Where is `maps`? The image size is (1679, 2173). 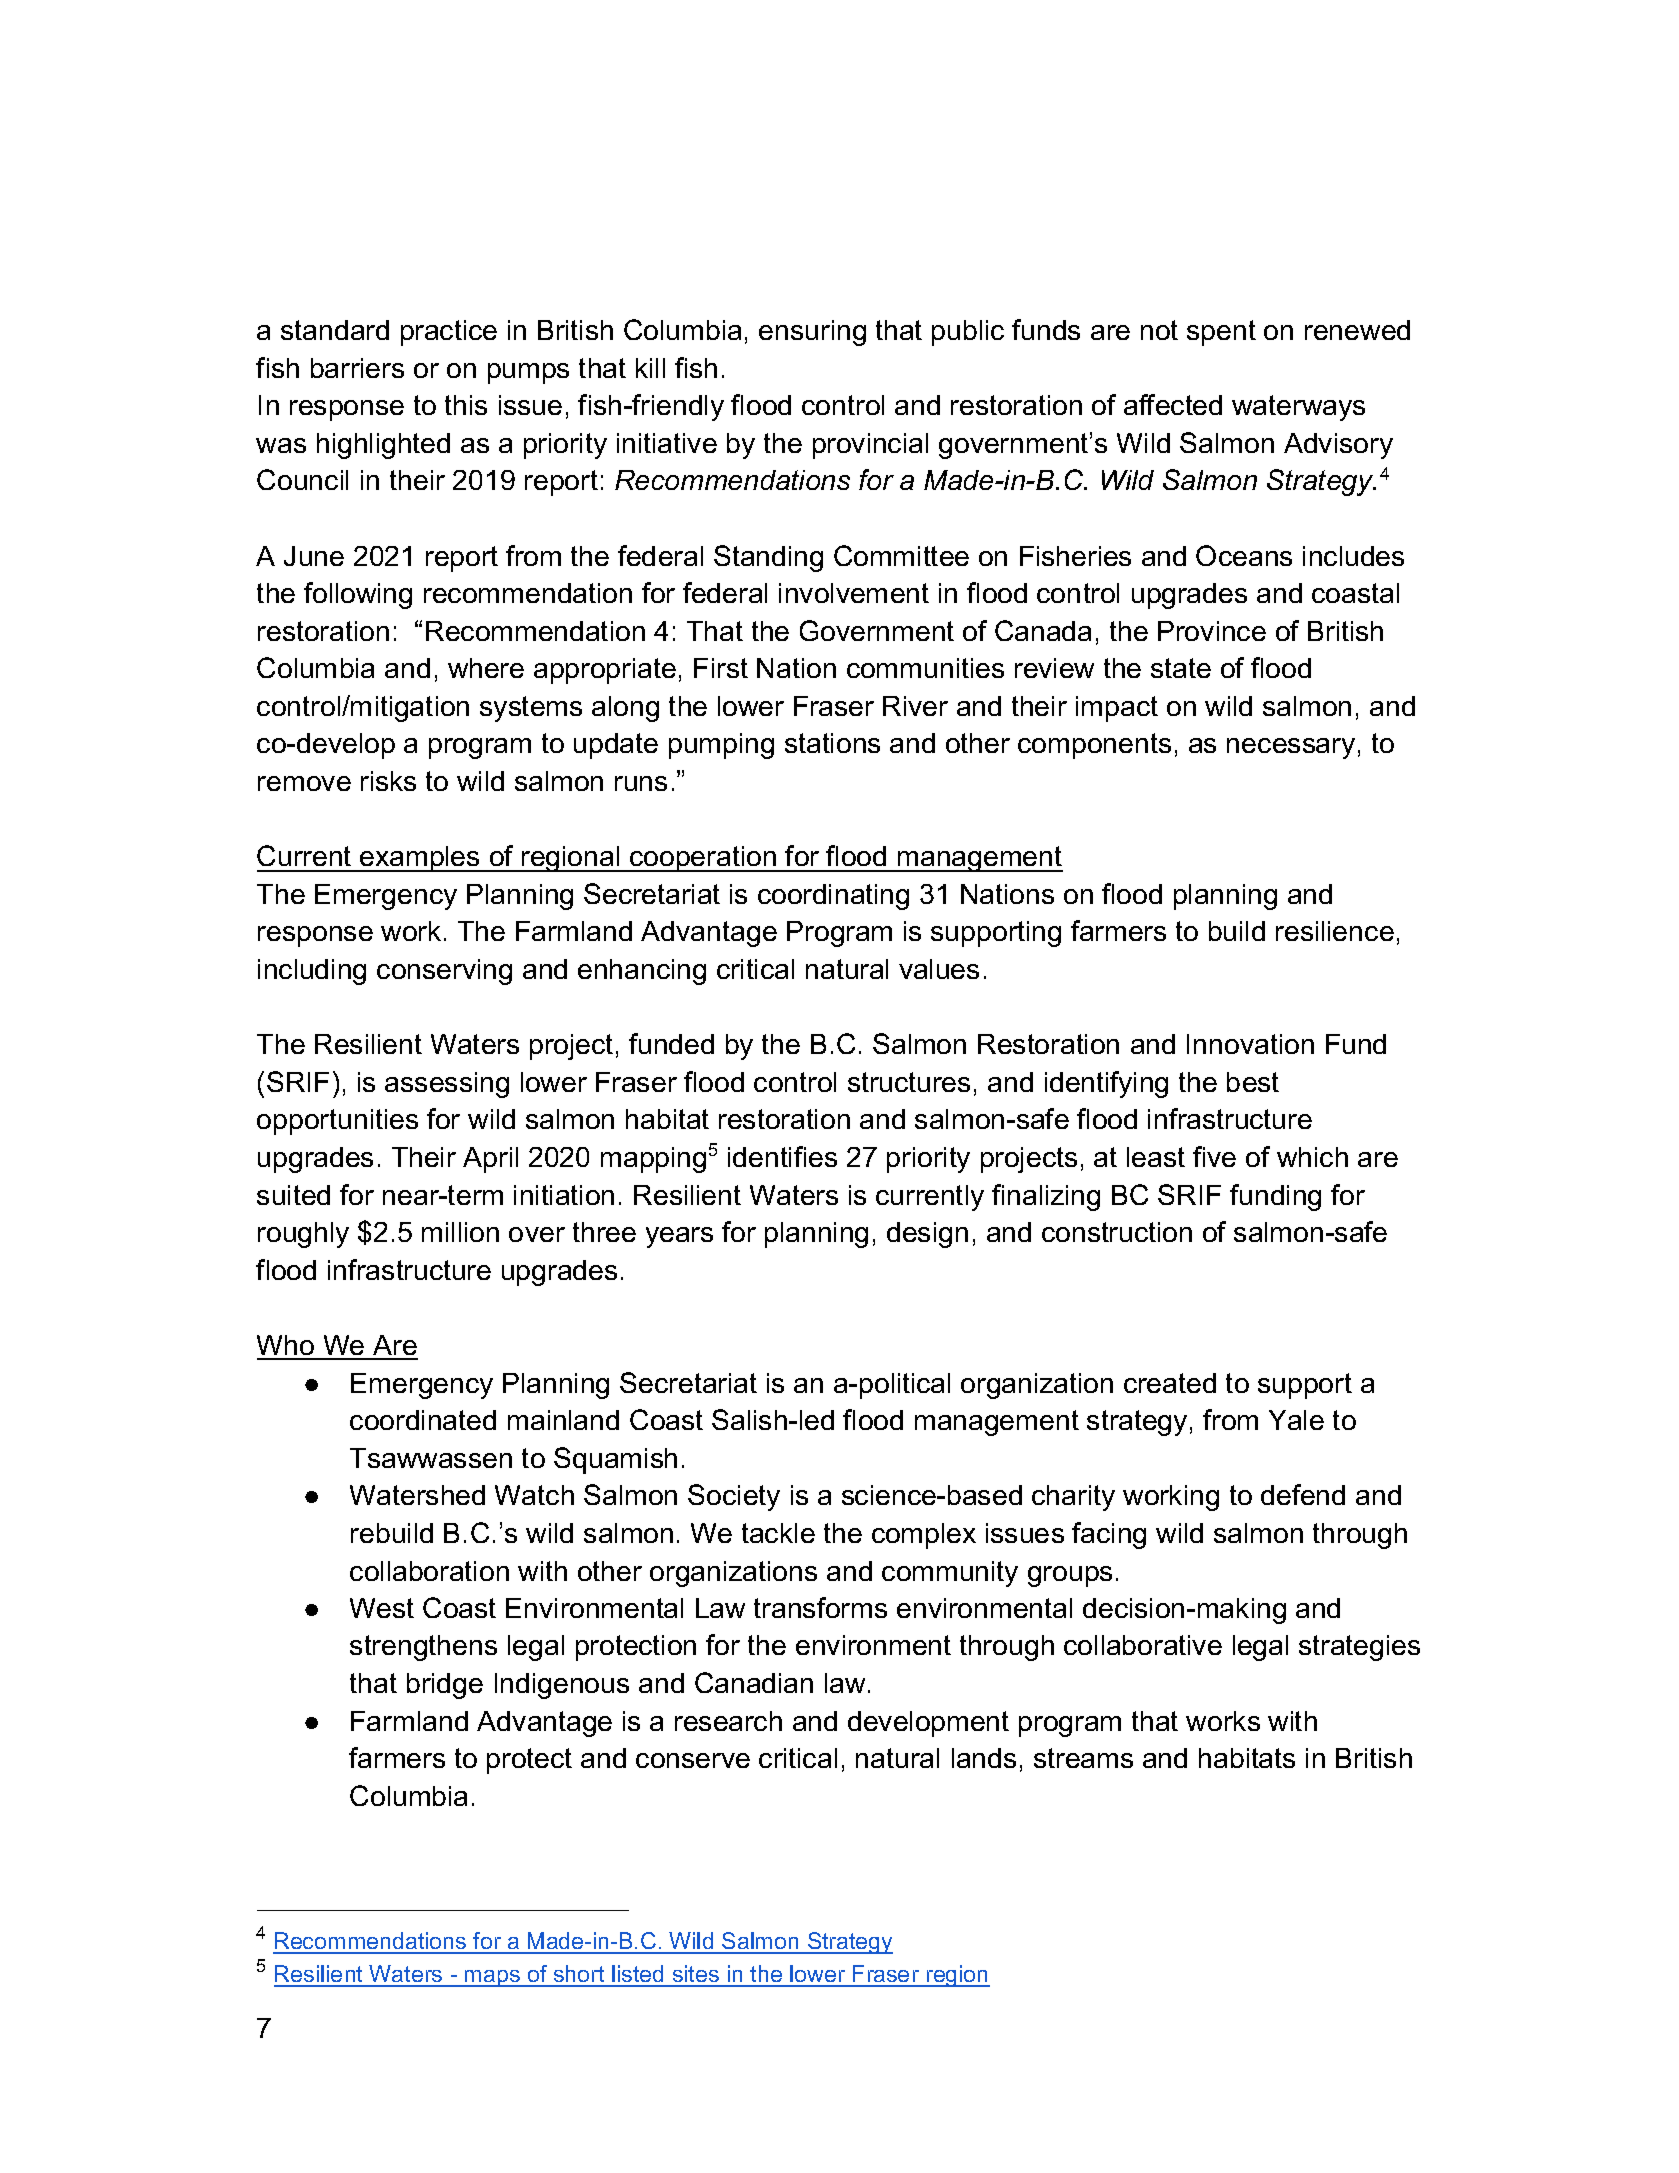 maps is located at coordinates (492, 1978).
